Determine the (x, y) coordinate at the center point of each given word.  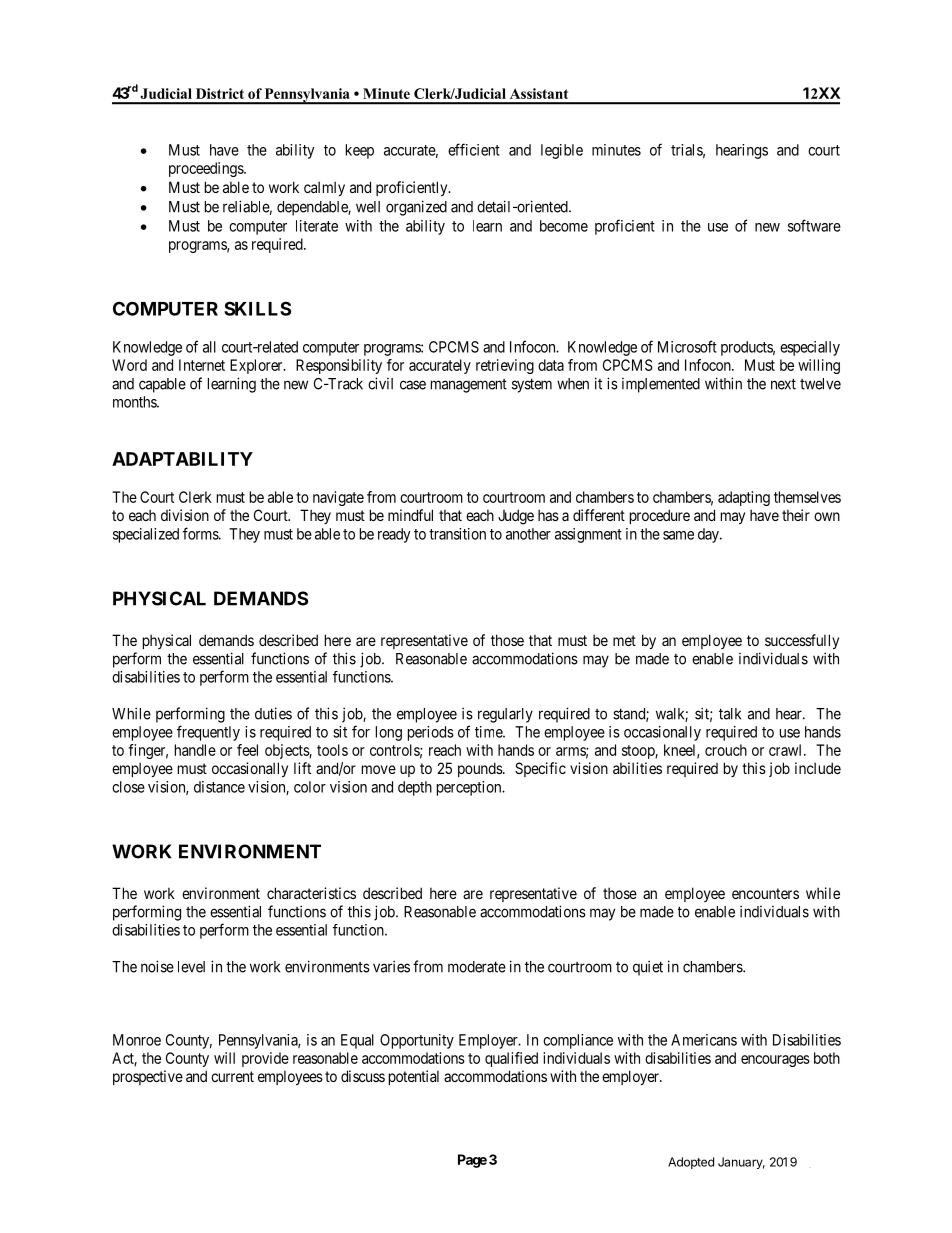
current (232, 1076)
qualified (511, 1059)
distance (219, 787)
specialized (146, 535)
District (220, 93)
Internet (202, 365)
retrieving (505, 366)
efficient (474, 149)
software (814, 225)
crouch (726, 750)
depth (415, 788)
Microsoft (687, 346)
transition (457, 534)
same (678, 535)
